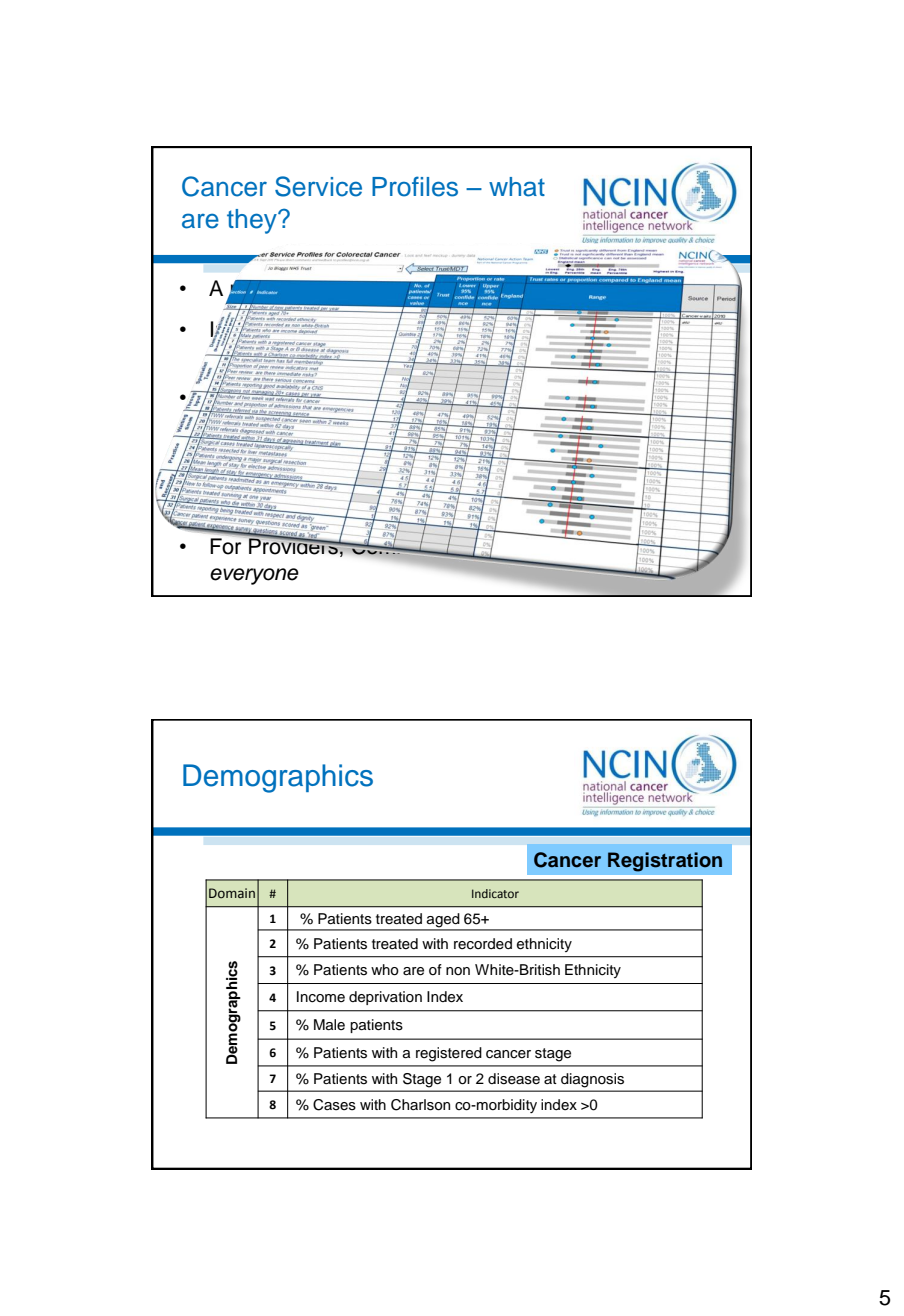 The image size is (904, 1316). I want to click on what, so click(517, 187).
